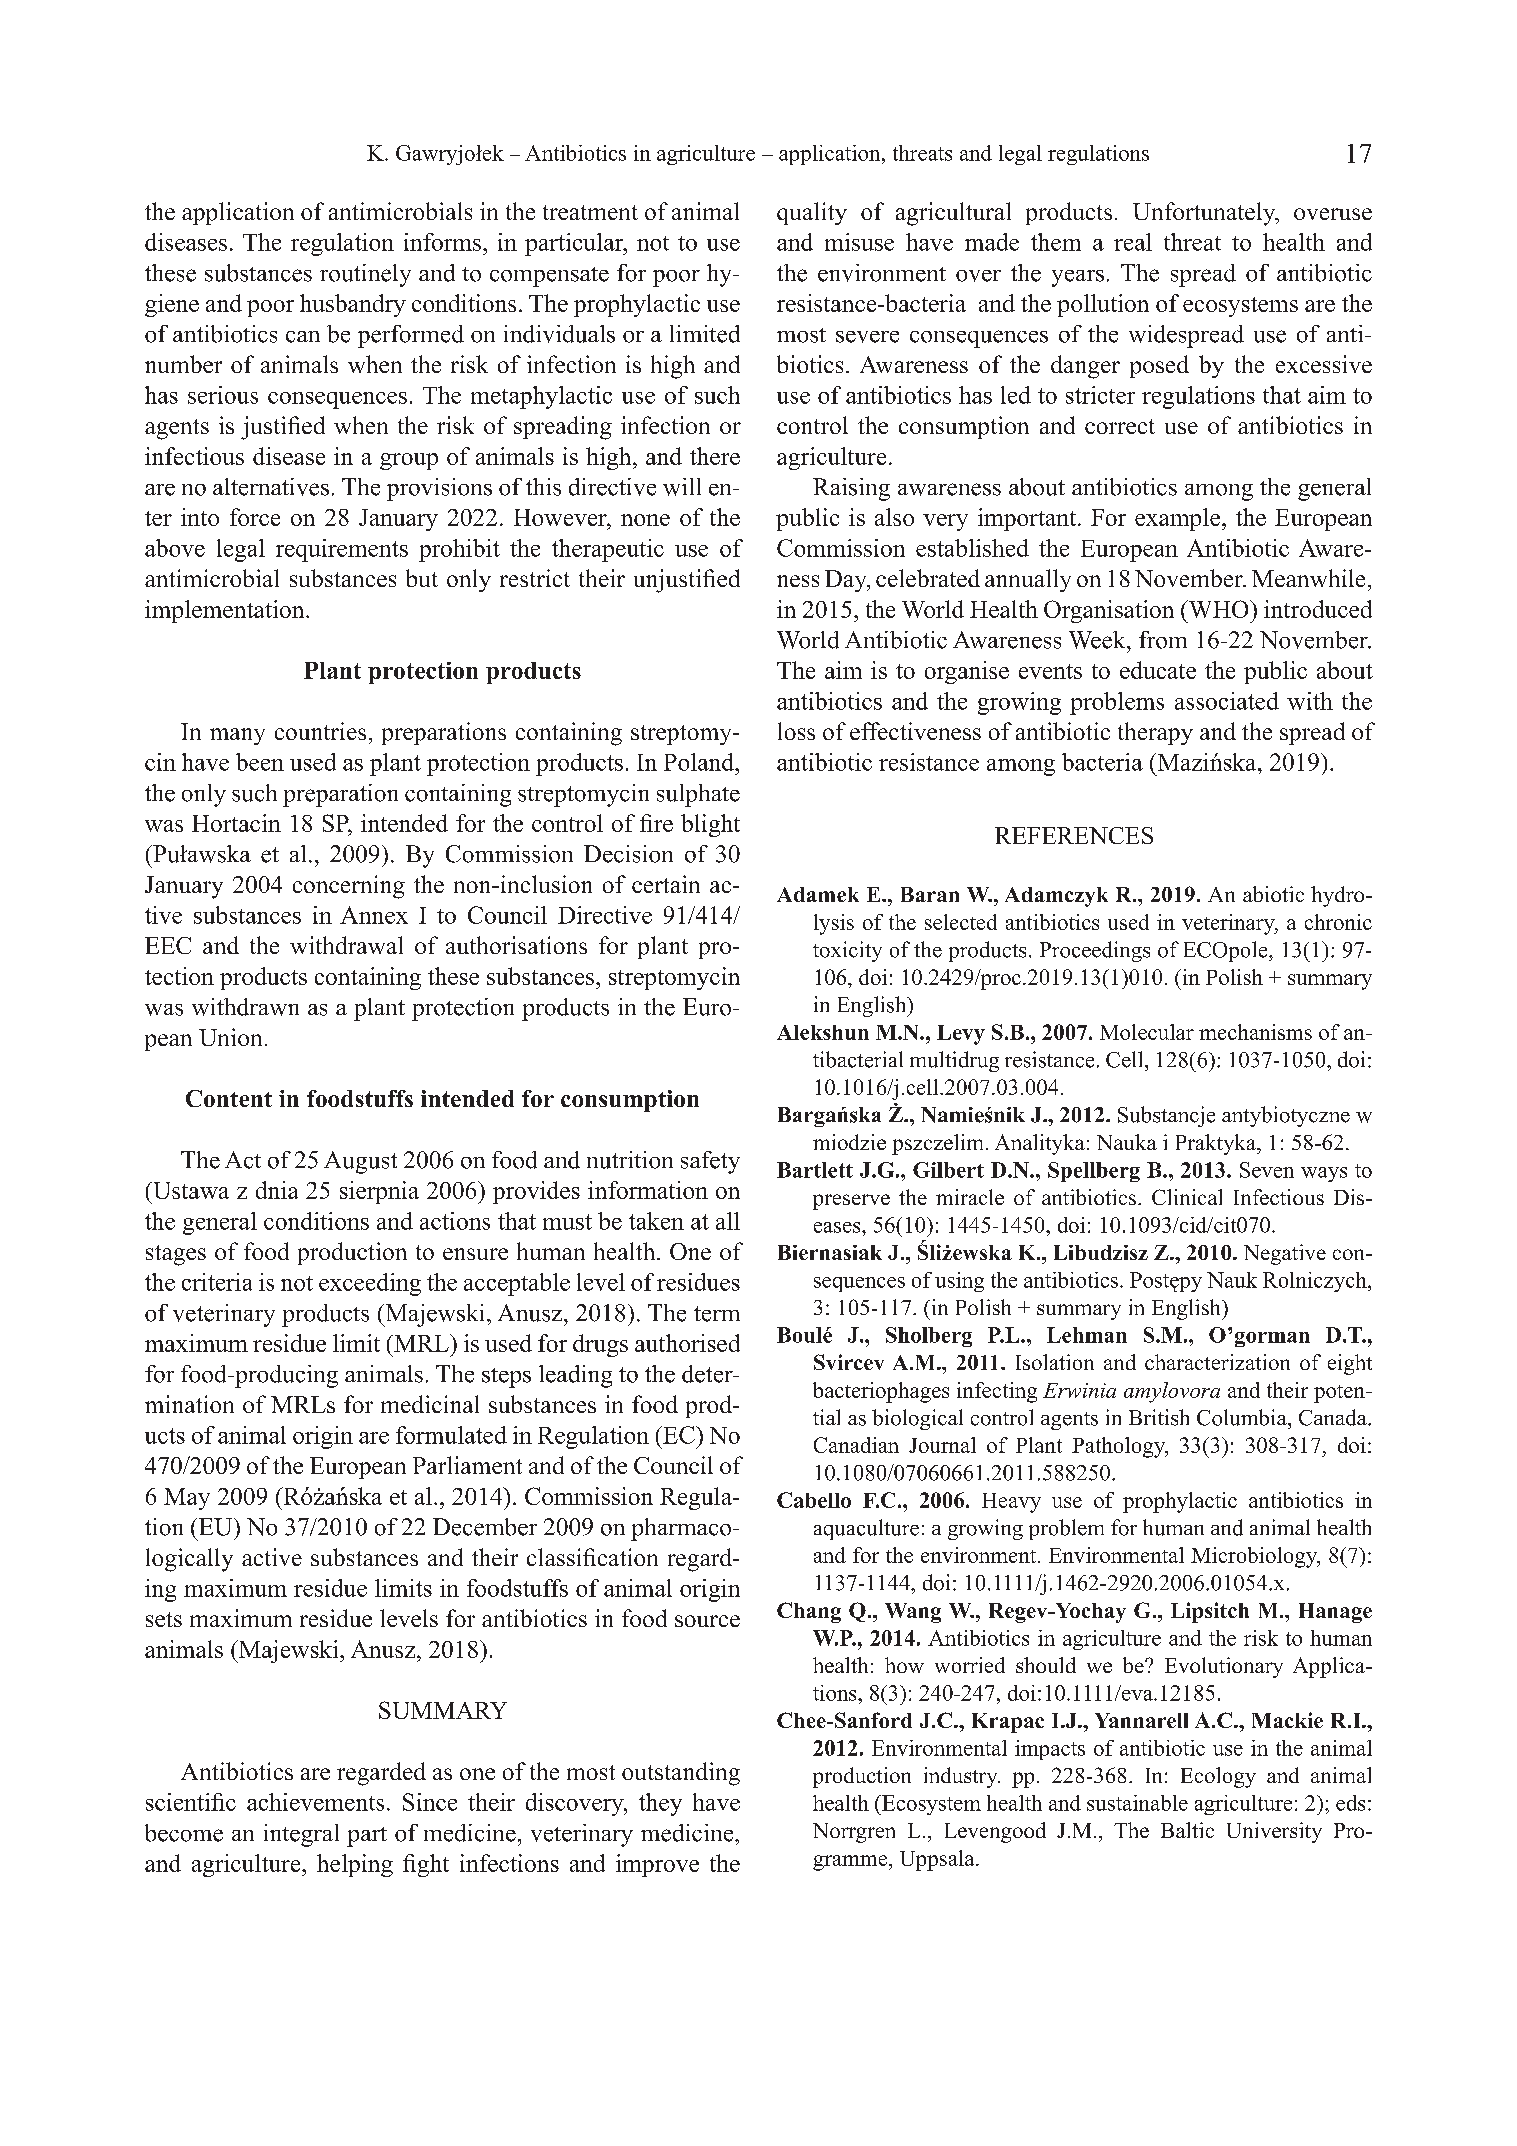 The width and height of the page is (1517, 2146). What do you see at coordinates (1087, 1335) in the page?
I see `Lehman` at bounding box center [1087, 1335].
